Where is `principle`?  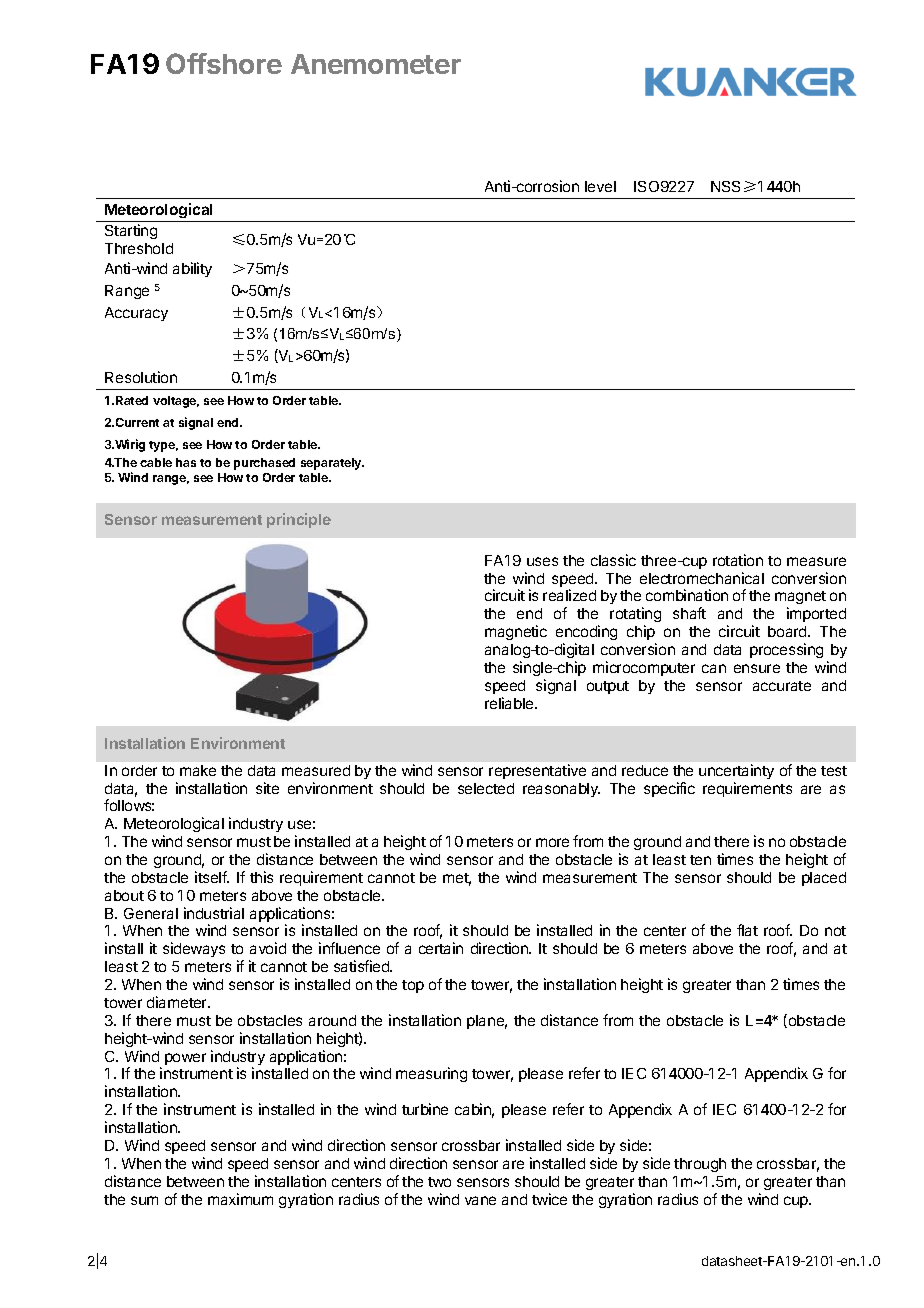 principle is located at coordinates (299, 520).
